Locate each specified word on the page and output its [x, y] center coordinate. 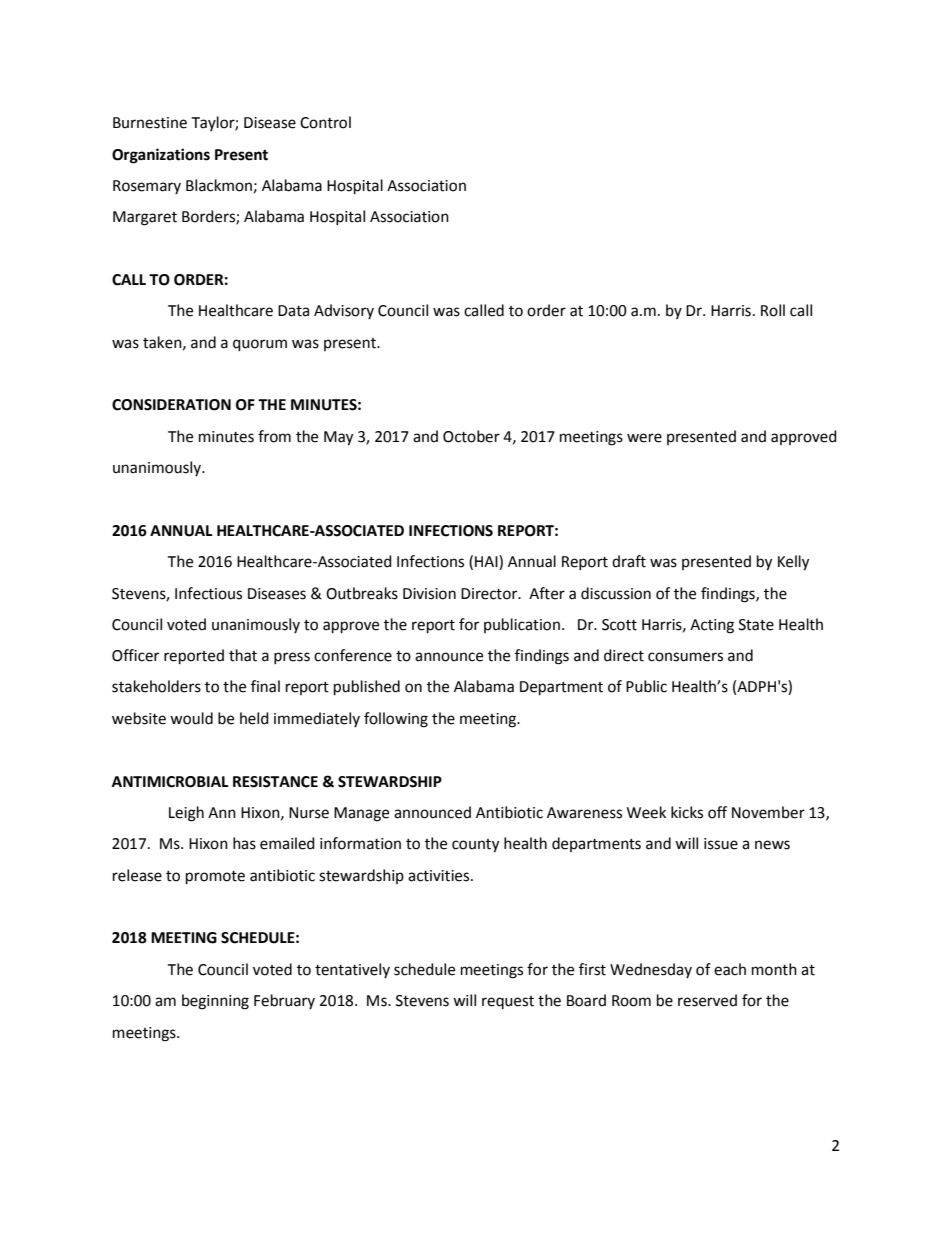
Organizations [161, 156]
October [471, 436]
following [396, 720]
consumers [685, 657]
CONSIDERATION [171, 405]
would [191, 718]
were [644, 438]
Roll [773, 310]
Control [325, 122]
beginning [215, 1002]
